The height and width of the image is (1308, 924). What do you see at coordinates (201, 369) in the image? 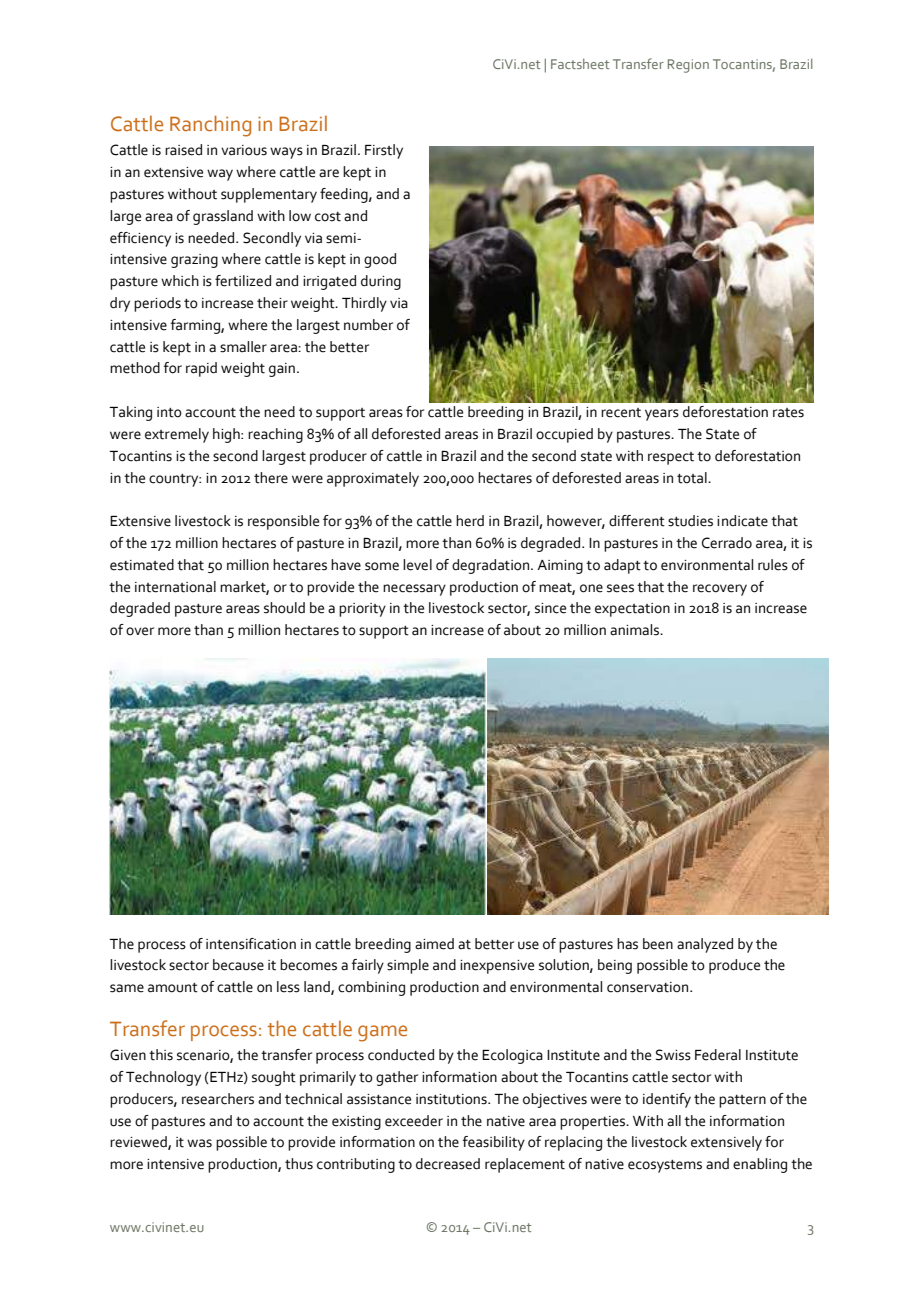
I see `rapid` at bounding box center [201, 369].
